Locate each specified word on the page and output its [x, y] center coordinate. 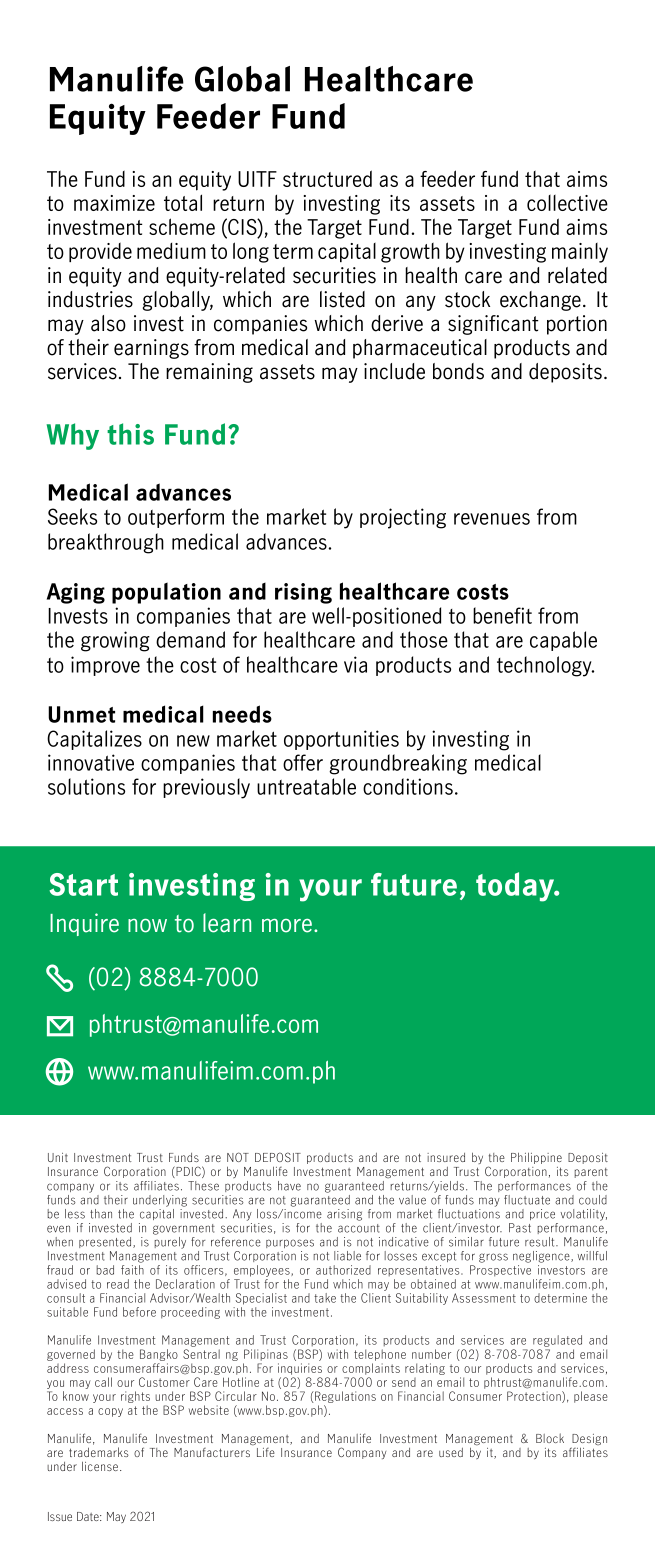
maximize [114, 203]
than [101, 1214]
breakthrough [106, 543]
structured [327, 178]
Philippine [536, 1158]
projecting [403, 518]
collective [567, 203]
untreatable [306, 786]
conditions [408, 786]
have [289, 1186]
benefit [502, 615]
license [101, 1466]
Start [84, 884]
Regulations [344, 1398]
